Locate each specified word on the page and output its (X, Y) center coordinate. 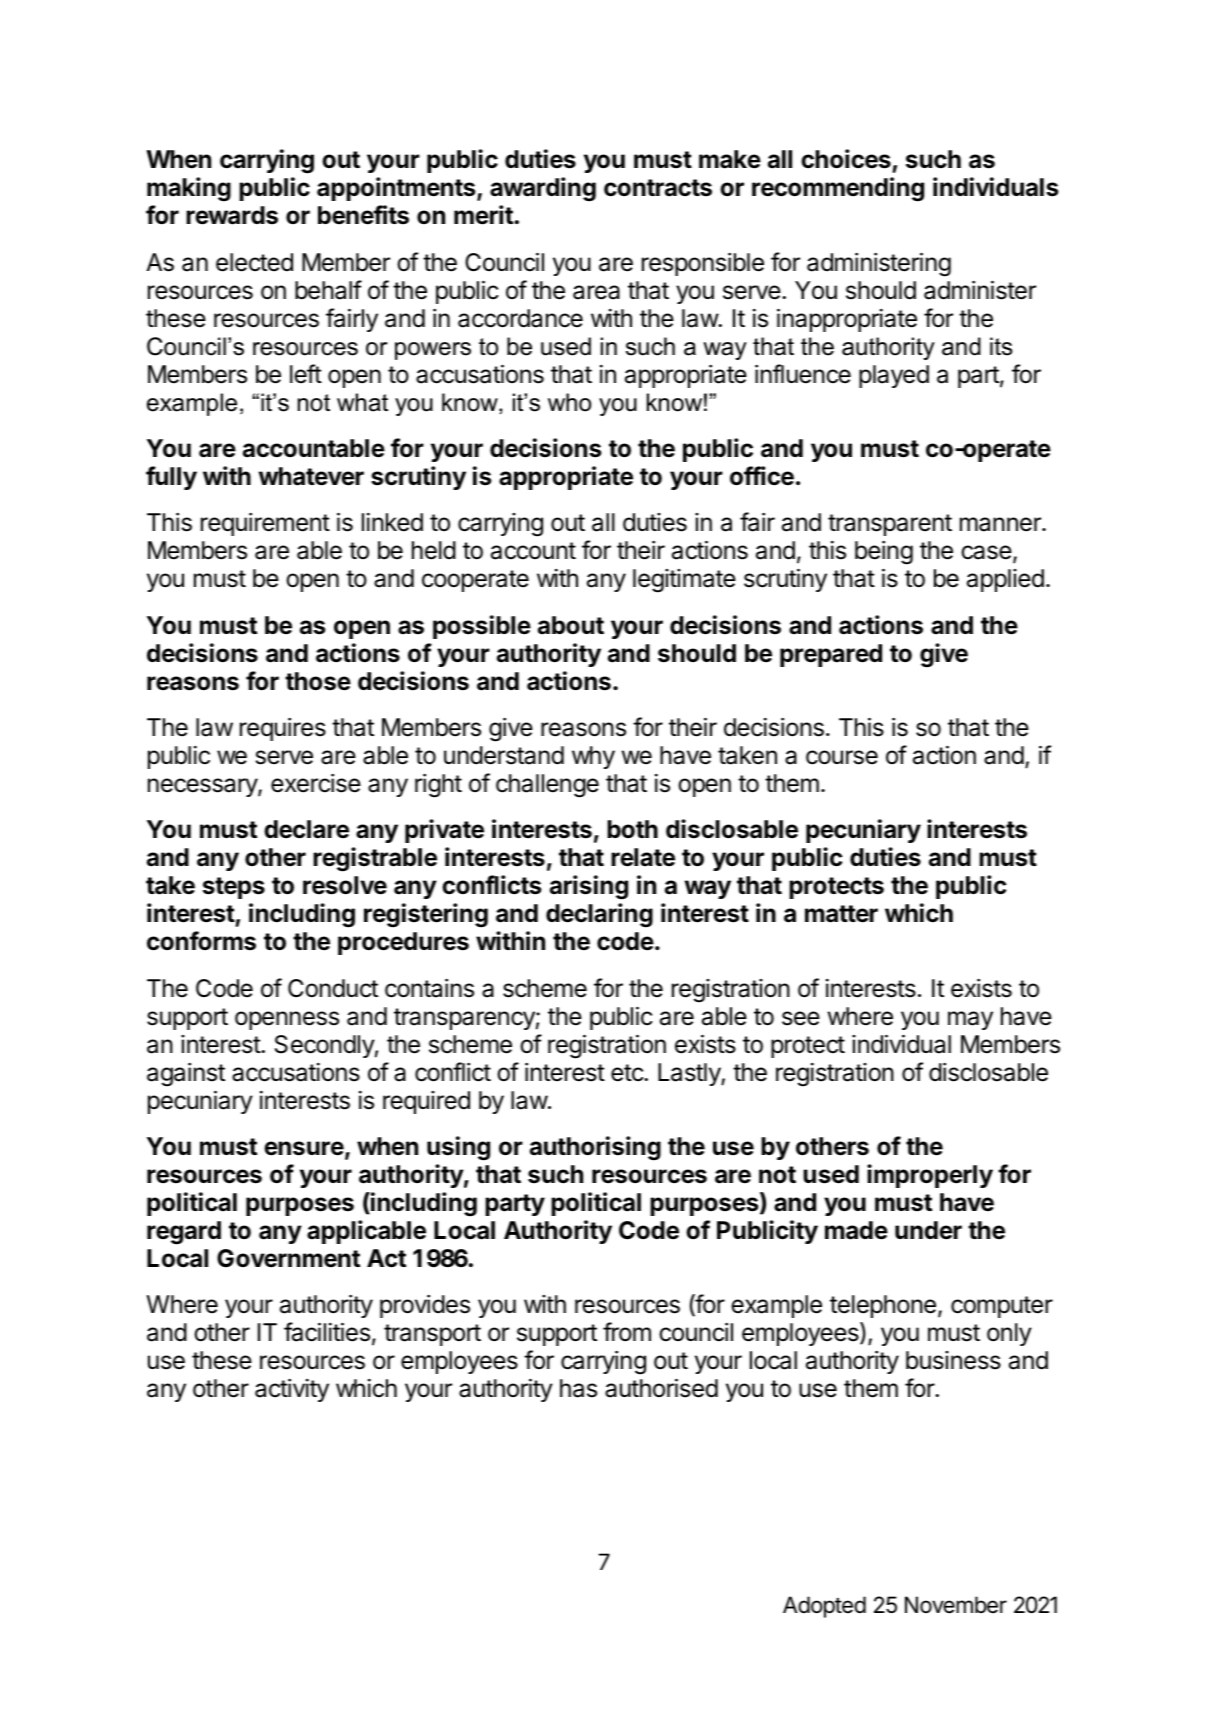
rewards (232, 215)
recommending (838, 189)
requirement (265, 524)
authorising (595, 1148)
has (578, 1388)
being (884, 553)
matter (841, 914)
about (571, 625)
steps (234, 888)
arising (589, 887)
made (856, 1230)
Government (288, 1258)
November (956, 1605)
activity (292, 1390)
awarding (543, 189)
